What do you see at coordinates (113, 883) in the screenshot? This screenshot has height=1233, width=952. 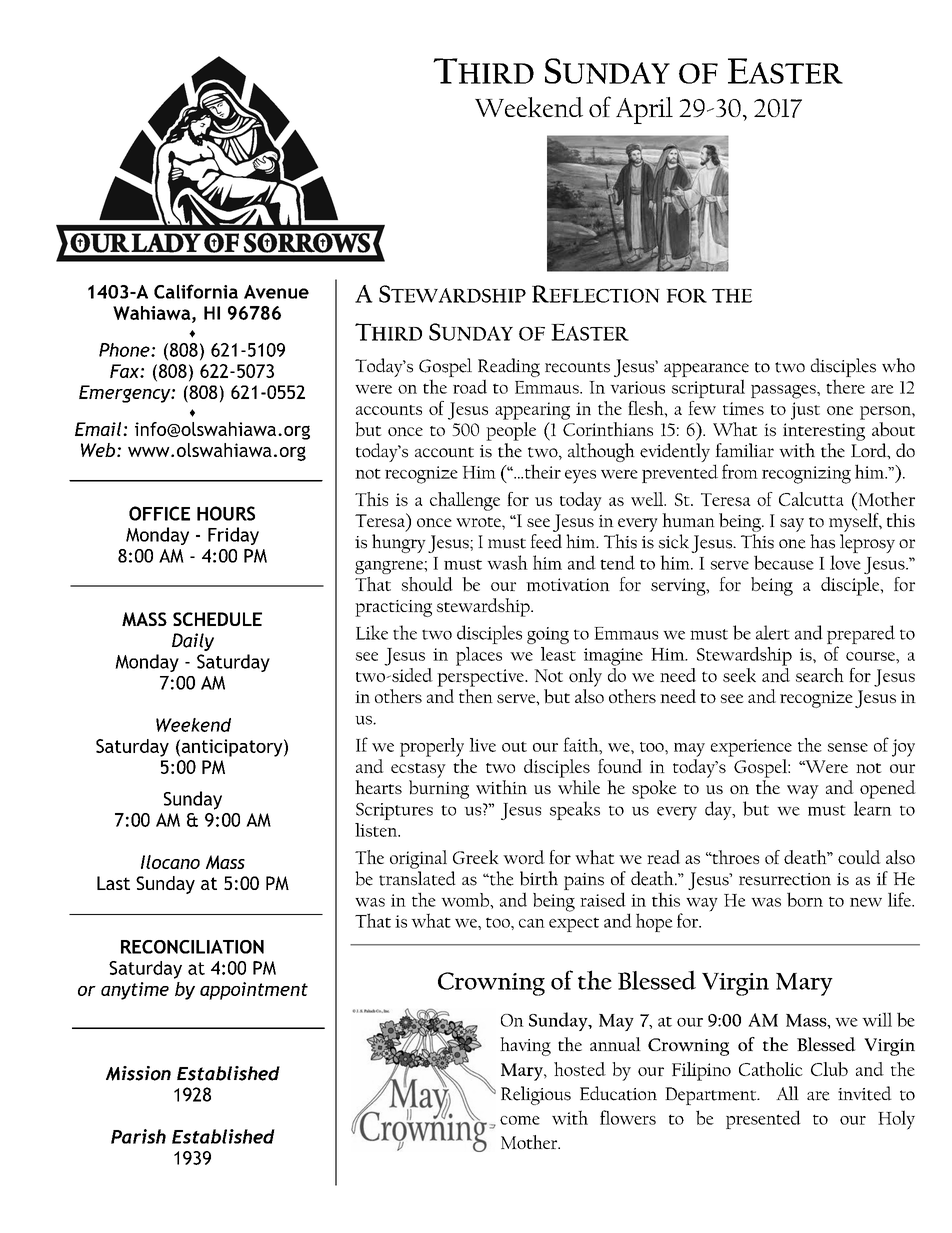 I see `Last` at bounding box center [113, 883].
